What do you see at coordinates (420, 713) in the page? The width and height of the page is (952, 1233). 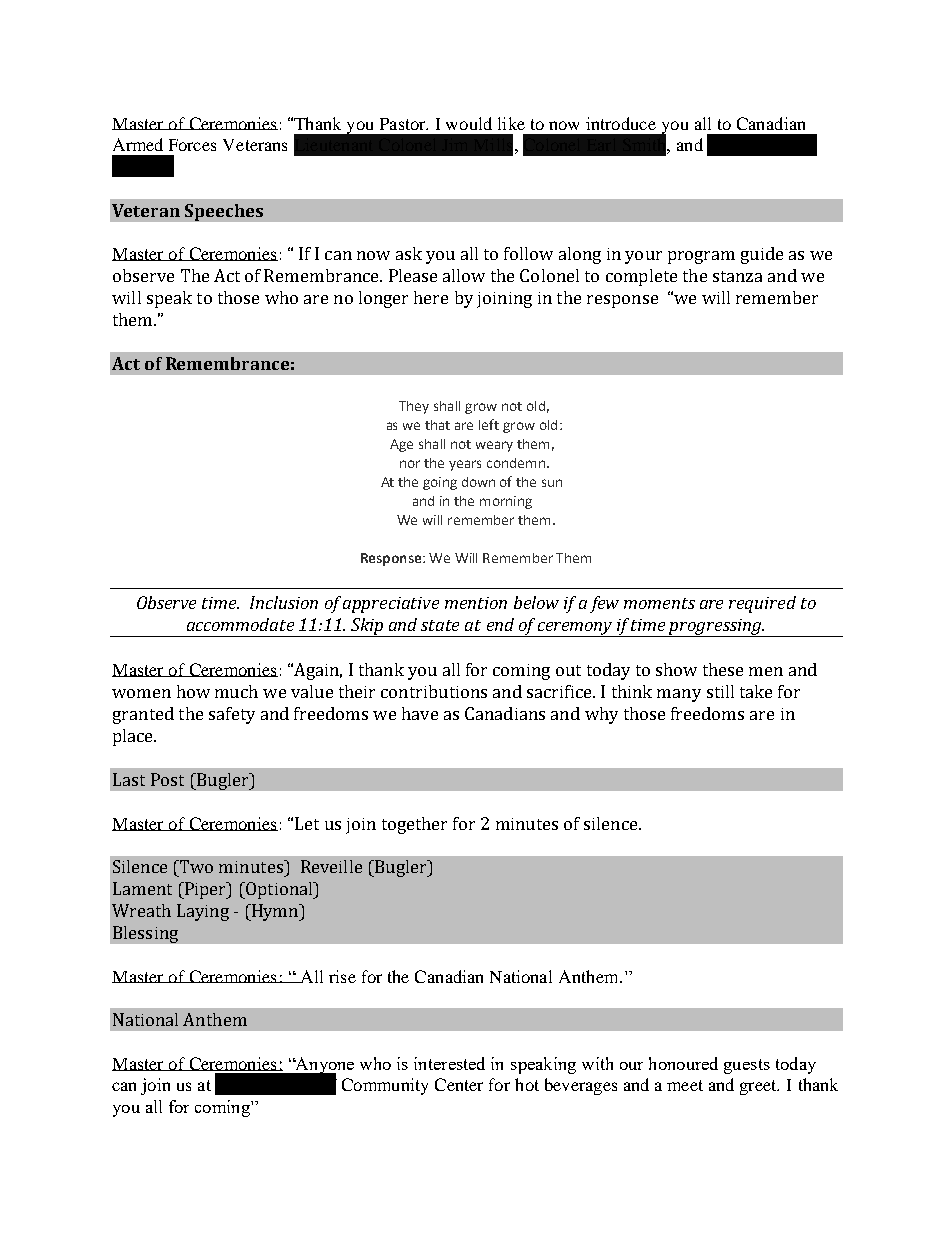 I see `have` at bounding box center [420, 713].
